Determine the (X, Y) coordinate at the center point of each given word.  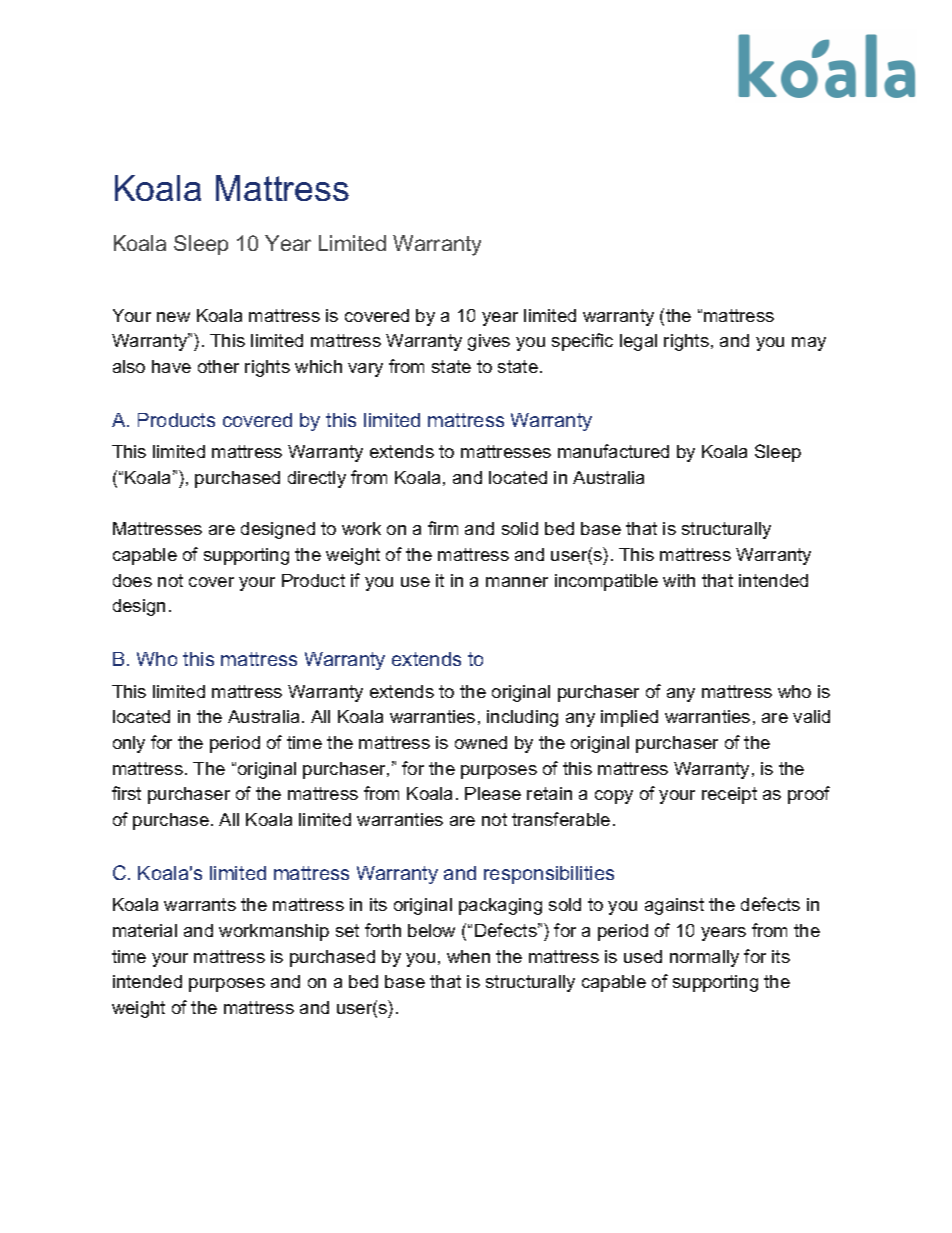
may (809, 344)
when (468, 956)
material (145, 930)
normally (704, 958)
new (173, 317)
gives (489, 342)
